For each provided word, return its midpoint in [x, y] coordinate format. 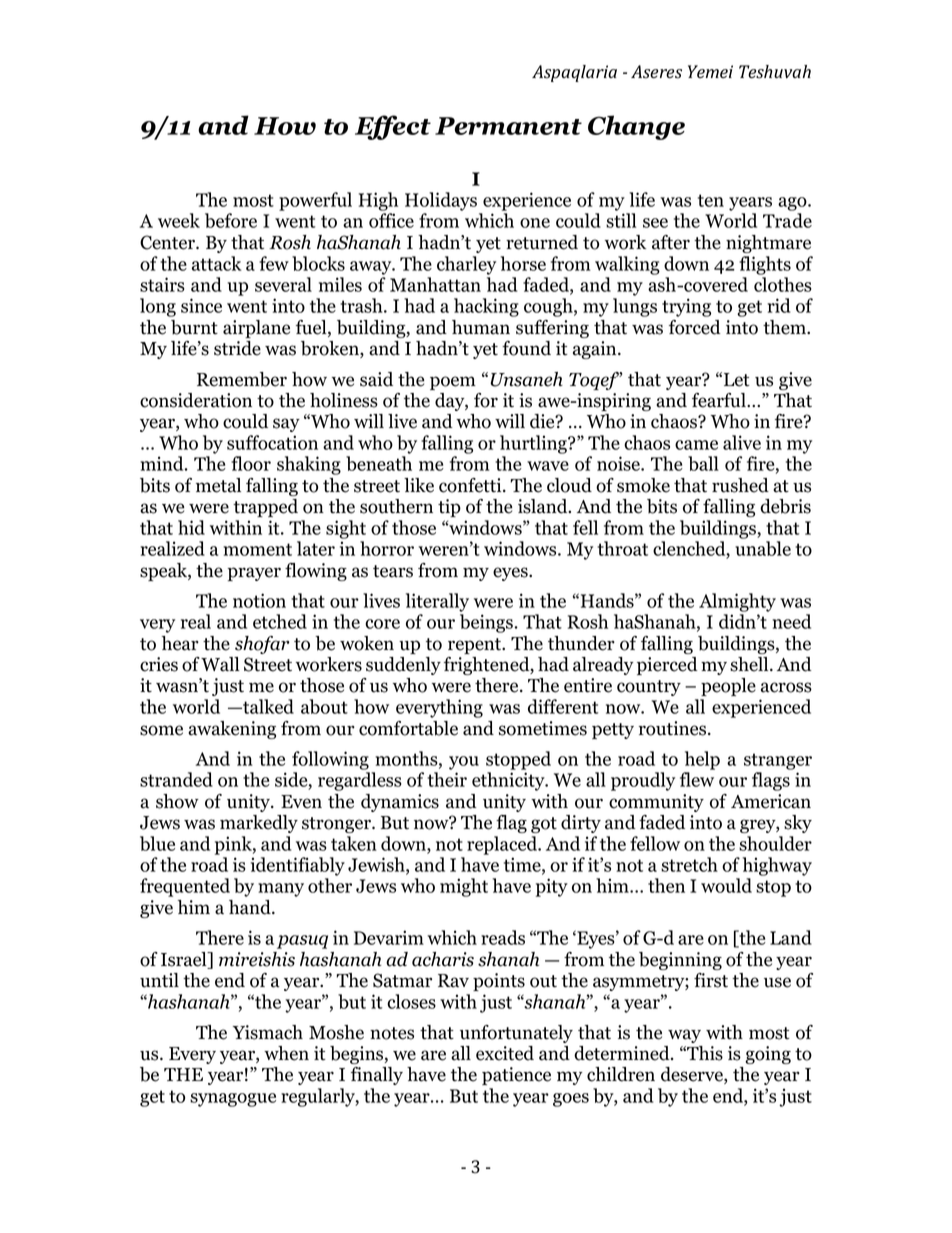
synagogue [233, 1100]
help [702, 760]
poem [453, 383]
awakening [232, 730]
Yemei [710, 71]
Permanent [508, 126]
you [464, 763]
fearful [720, 400]
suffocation [272, 442]
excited [505, 1053]
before [231, 220]
